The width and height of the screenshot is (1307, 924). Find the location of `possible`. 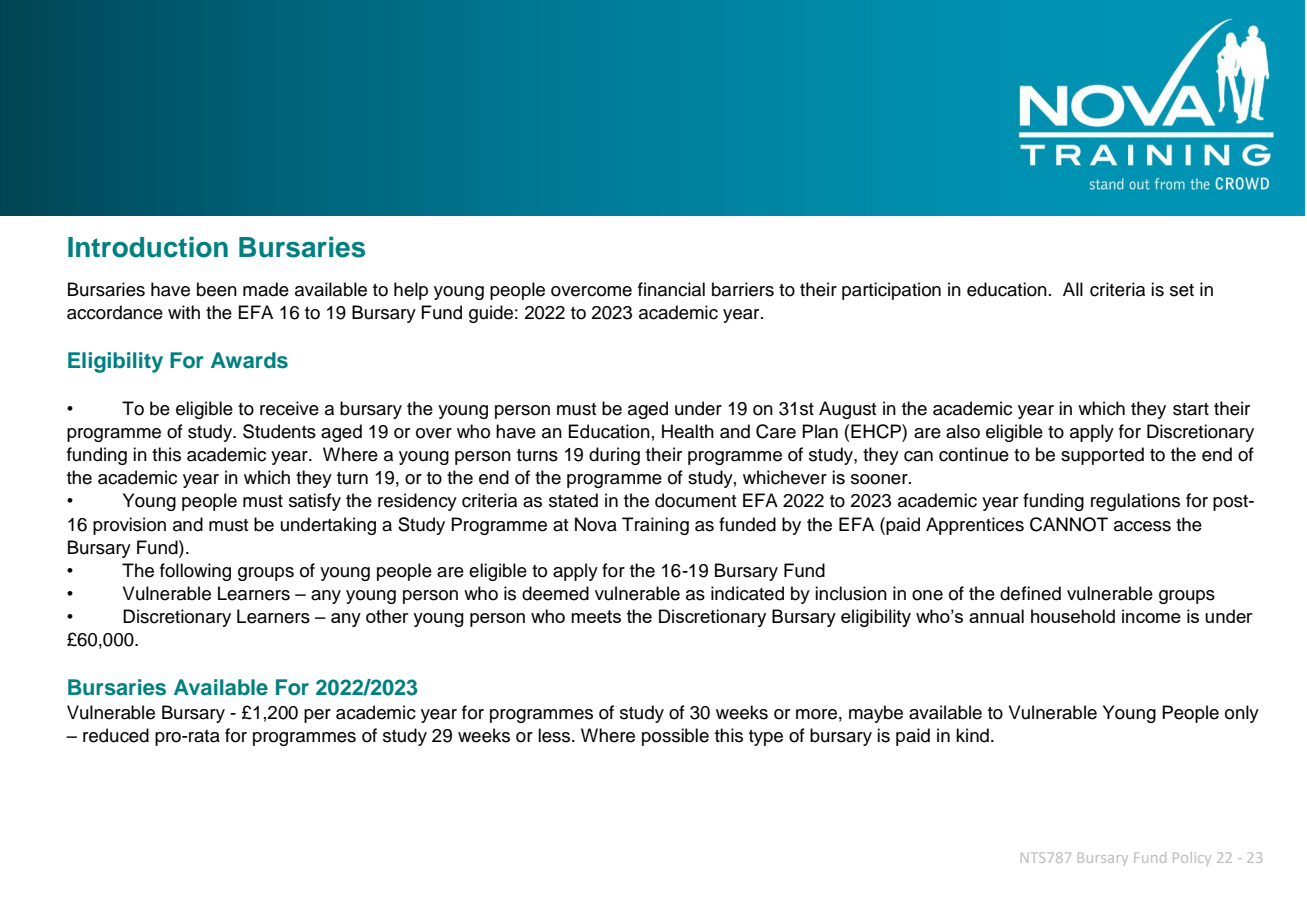

possible is located at coordinates (675, 737).
